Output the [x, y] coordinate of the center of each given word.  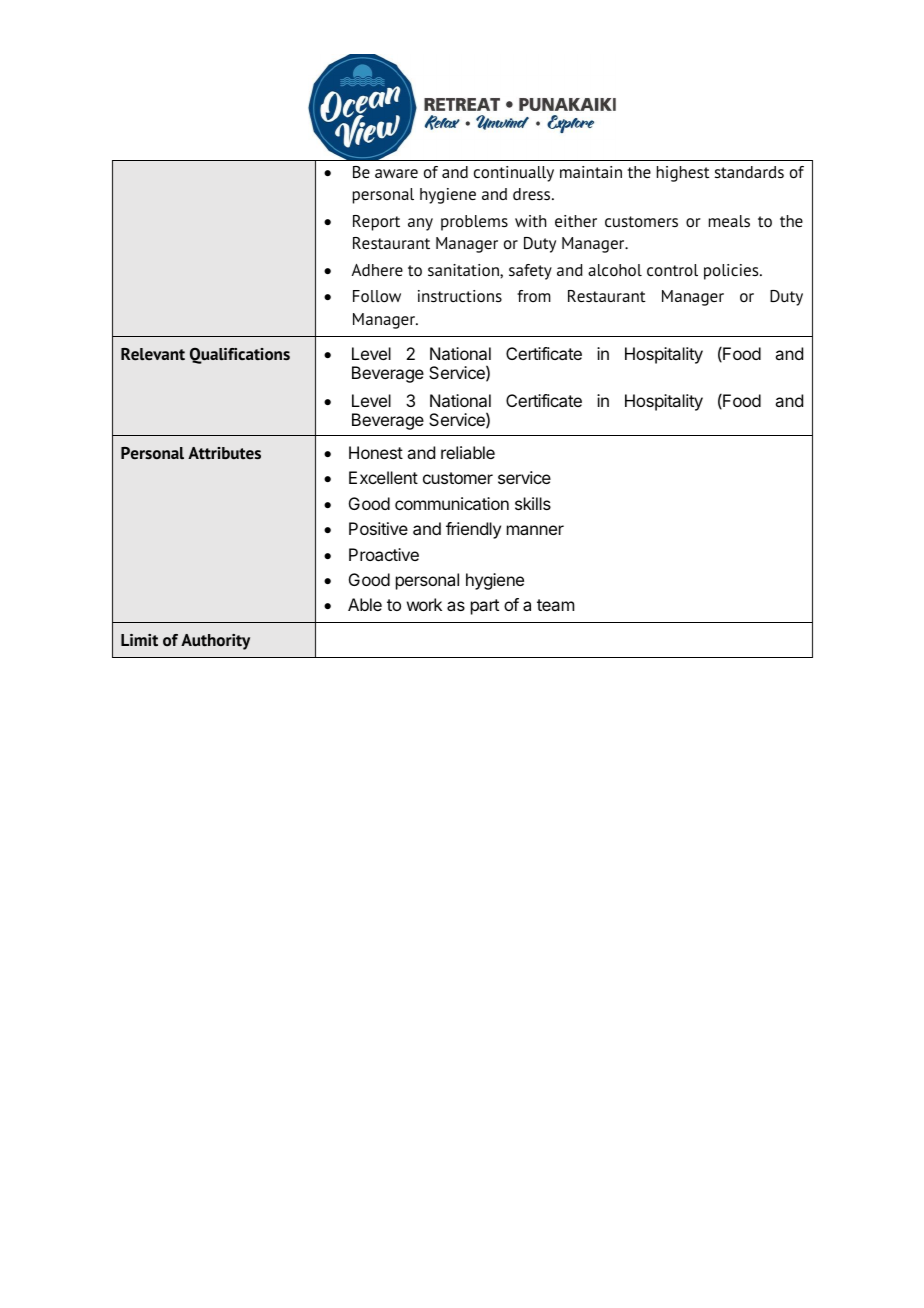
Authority [215, 642]
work [424, 604]
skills [533, 503]
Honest [376, 452]
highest [683, 174]
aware [396, 173]
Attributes [224, 453]
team [555, 605]
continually [514, 174]
